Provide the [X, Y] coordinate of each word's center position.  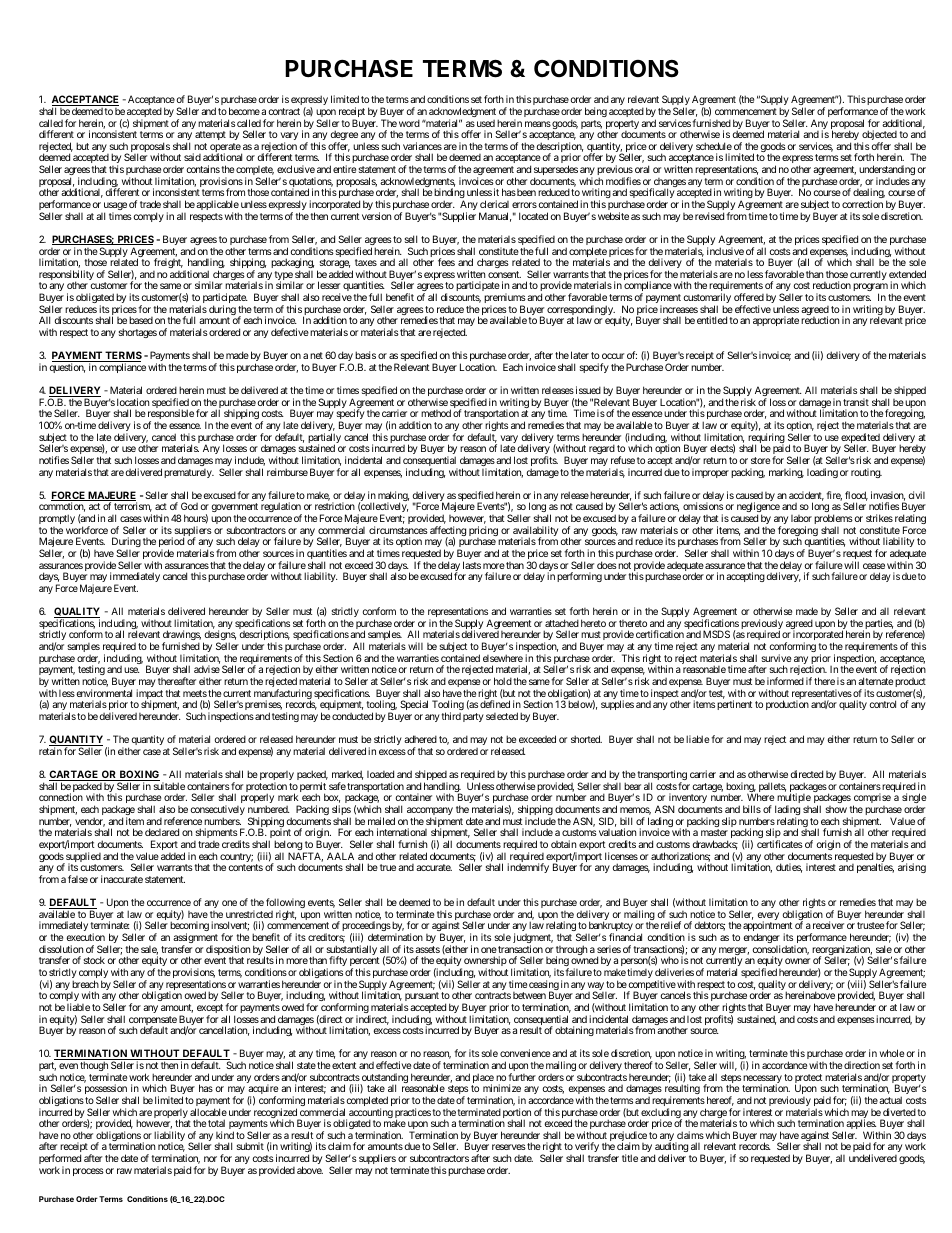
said [192, 157]
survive [776, 658]
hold [503, 681]
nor [210, 1159]
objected [879, 136]
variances [422, 146]
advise [207, 669]
